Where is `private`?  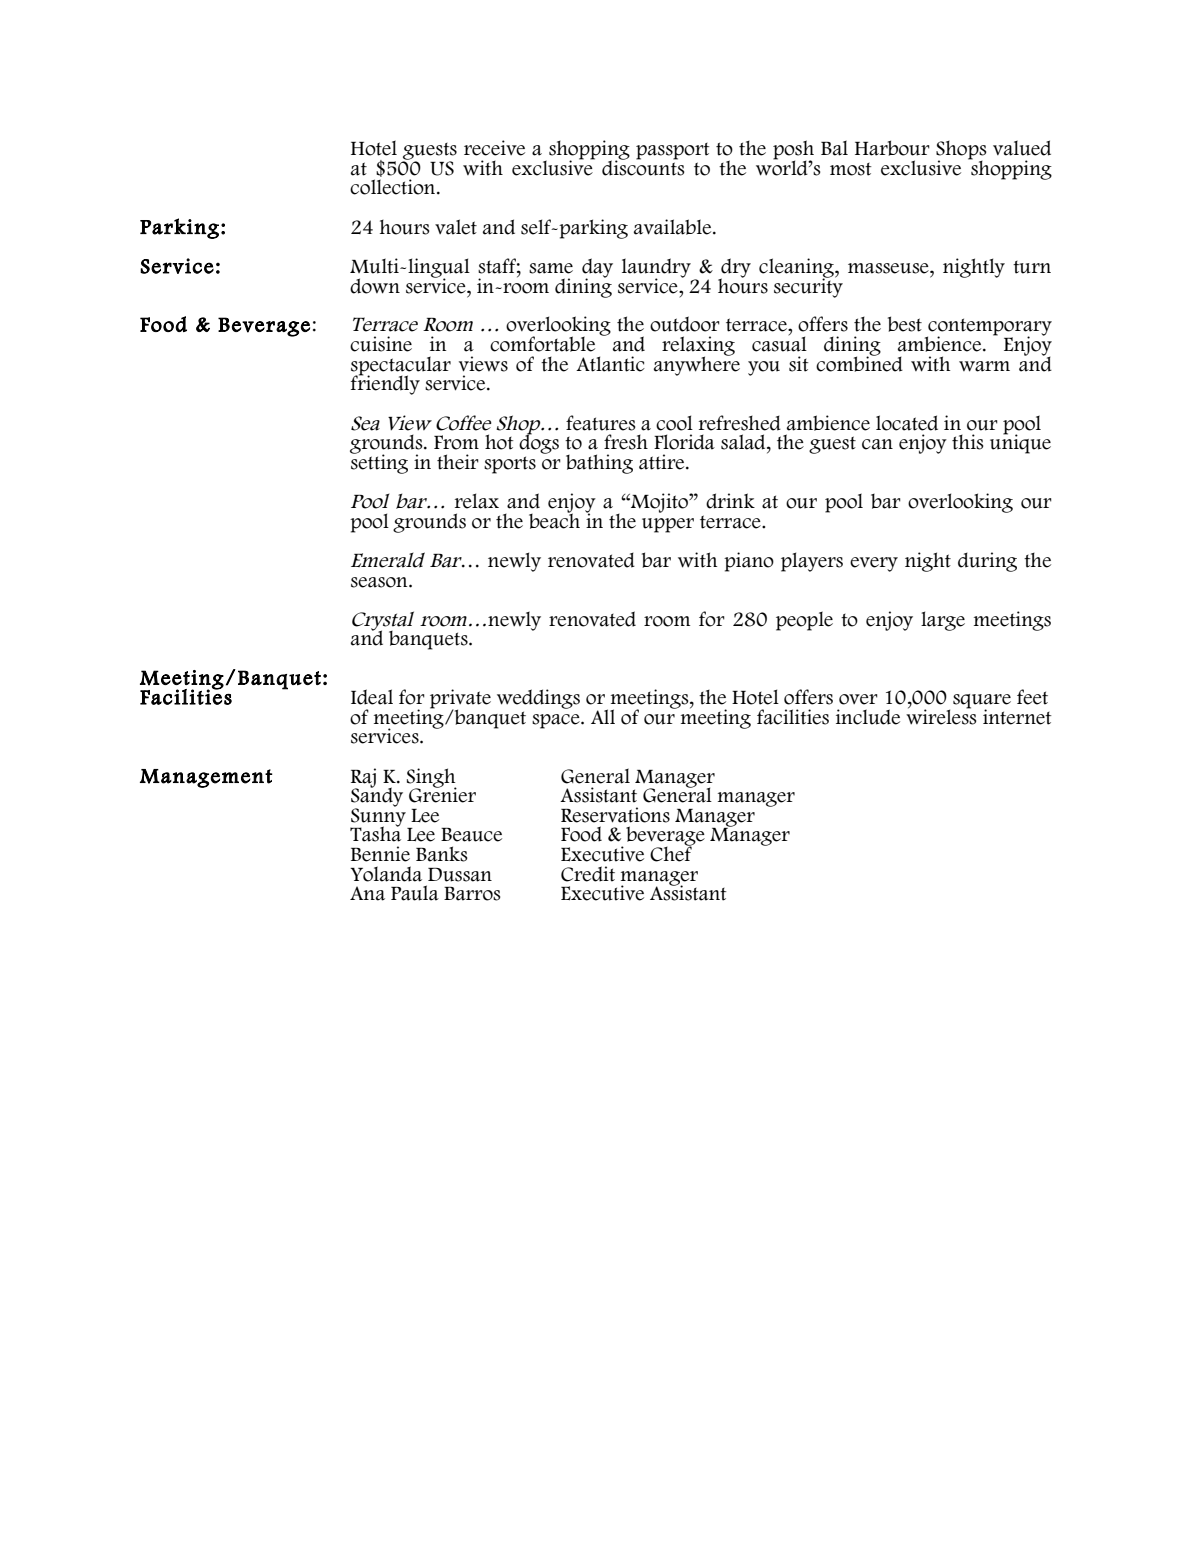 private is located at coordinates (460, 700).
